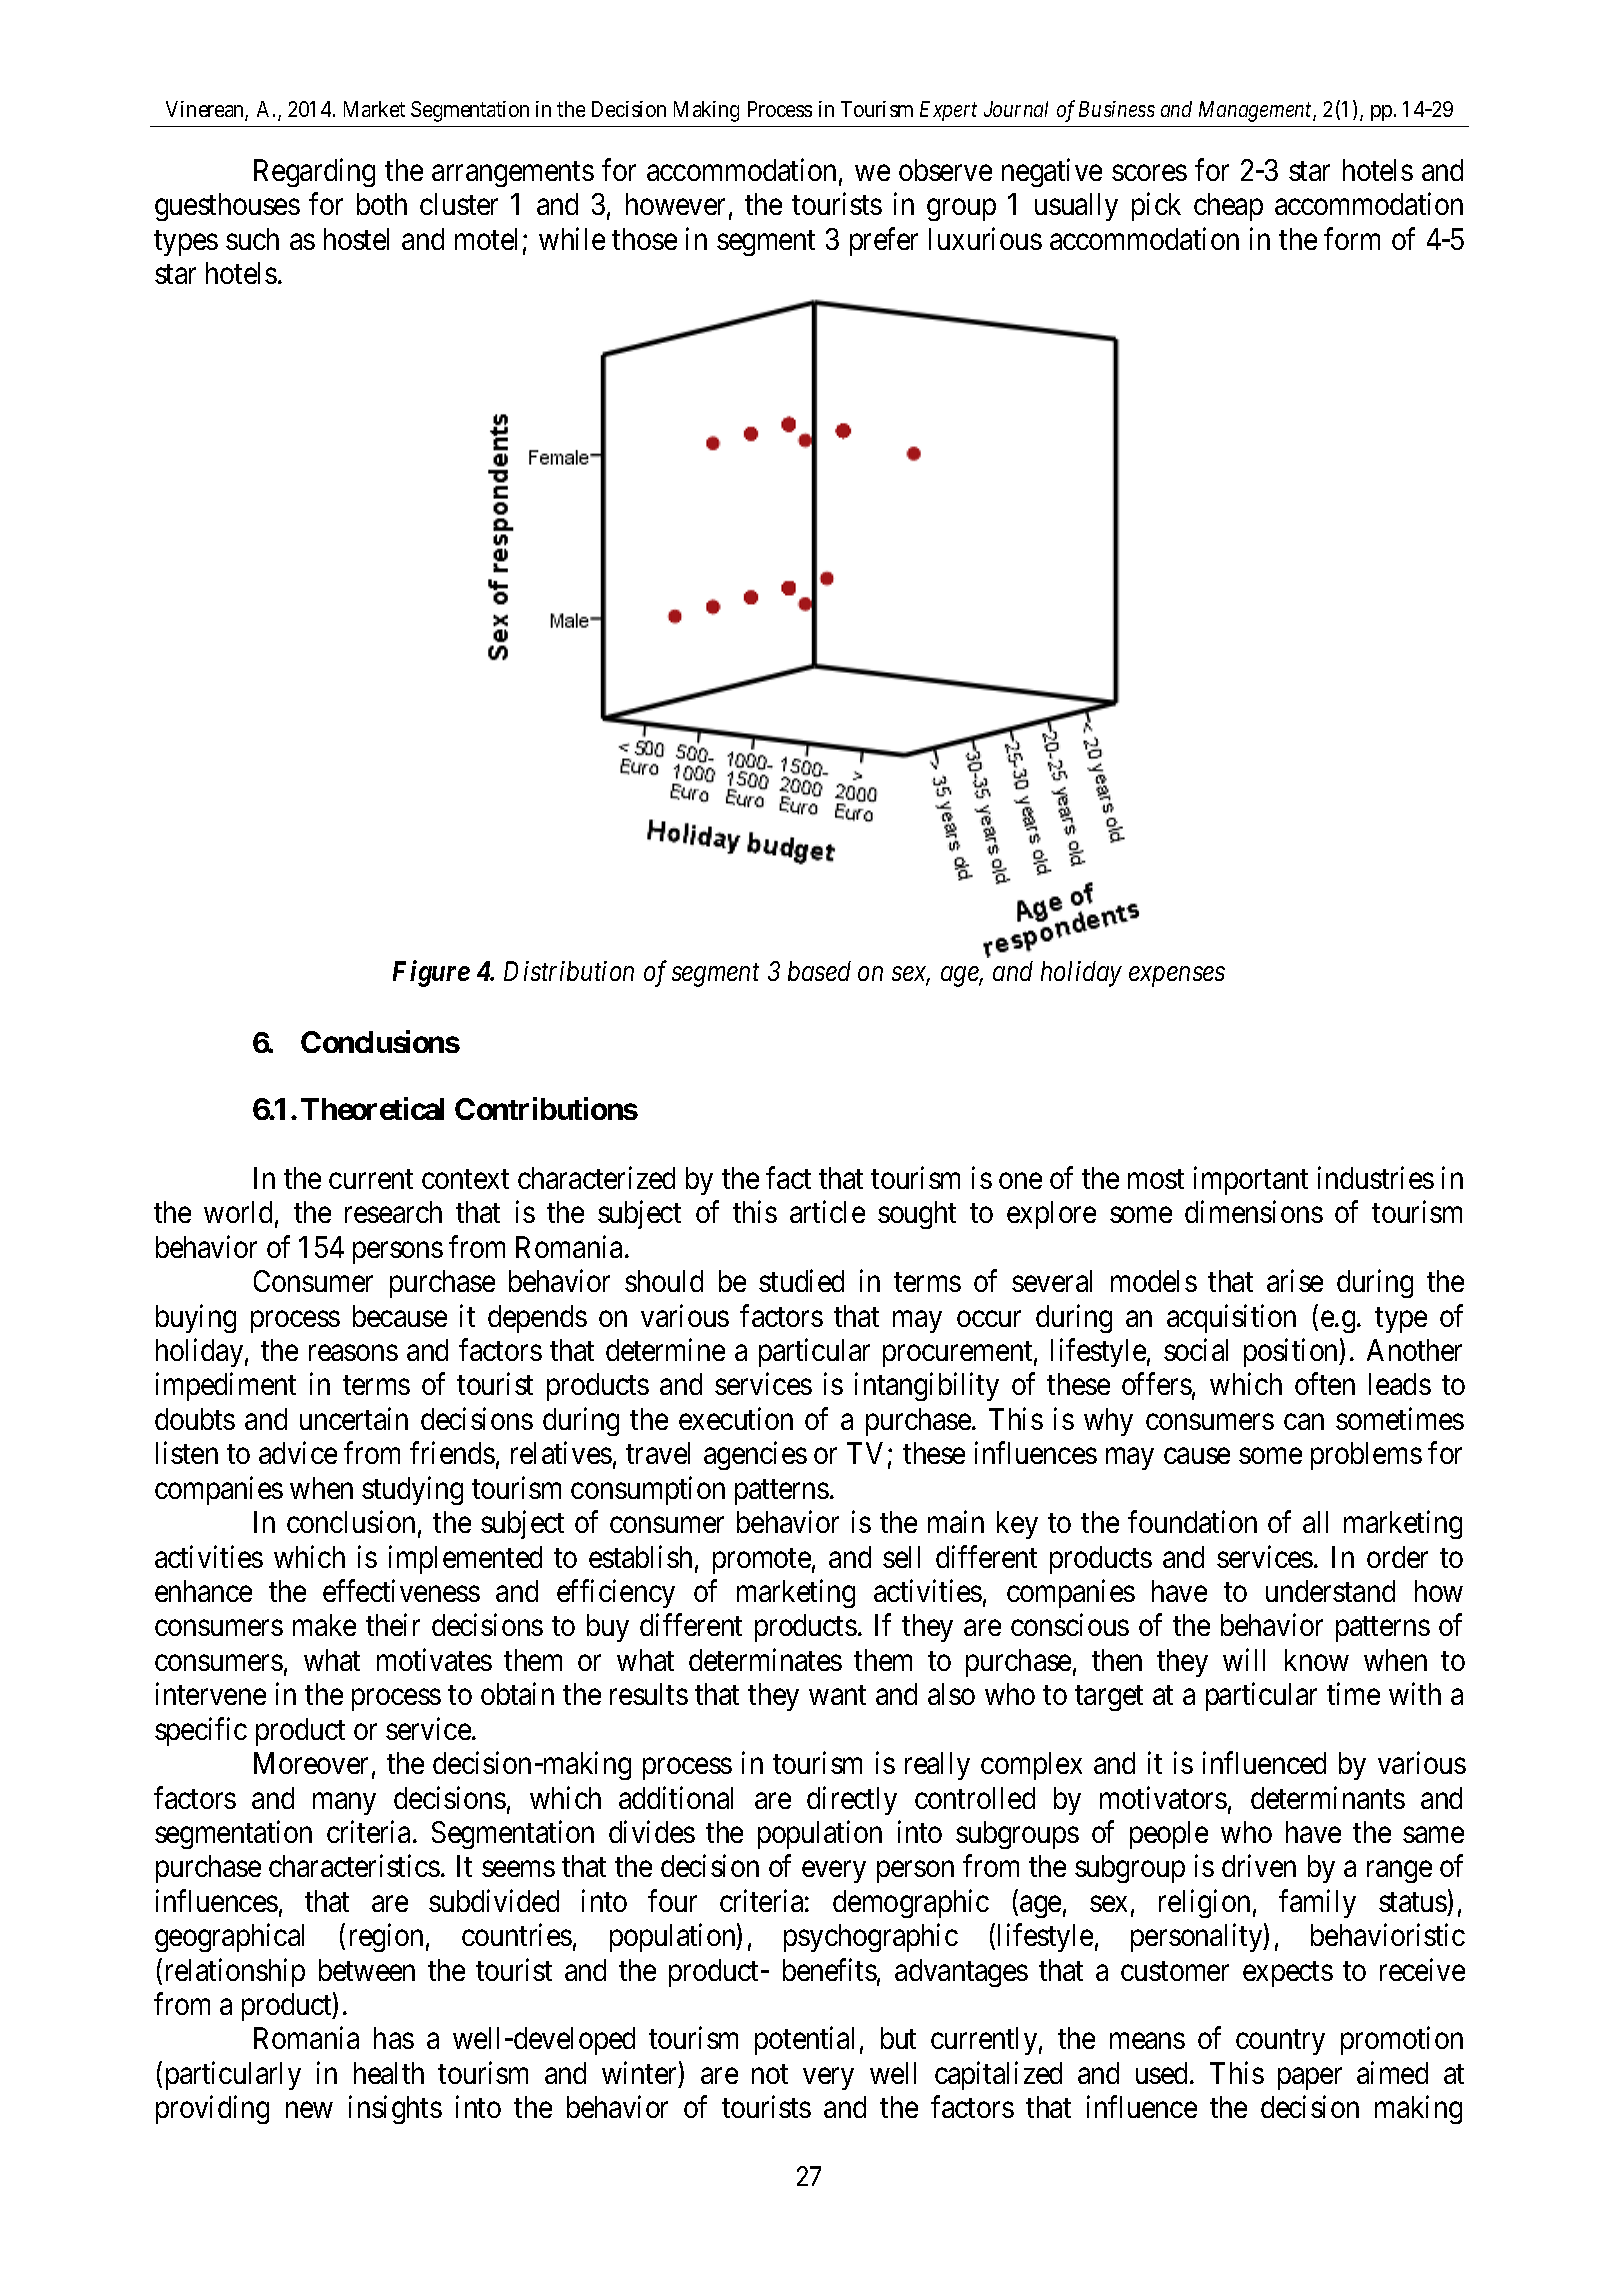 The width and height of the image is (1619, 2291). I want to click on health, so click(389, 2073).
